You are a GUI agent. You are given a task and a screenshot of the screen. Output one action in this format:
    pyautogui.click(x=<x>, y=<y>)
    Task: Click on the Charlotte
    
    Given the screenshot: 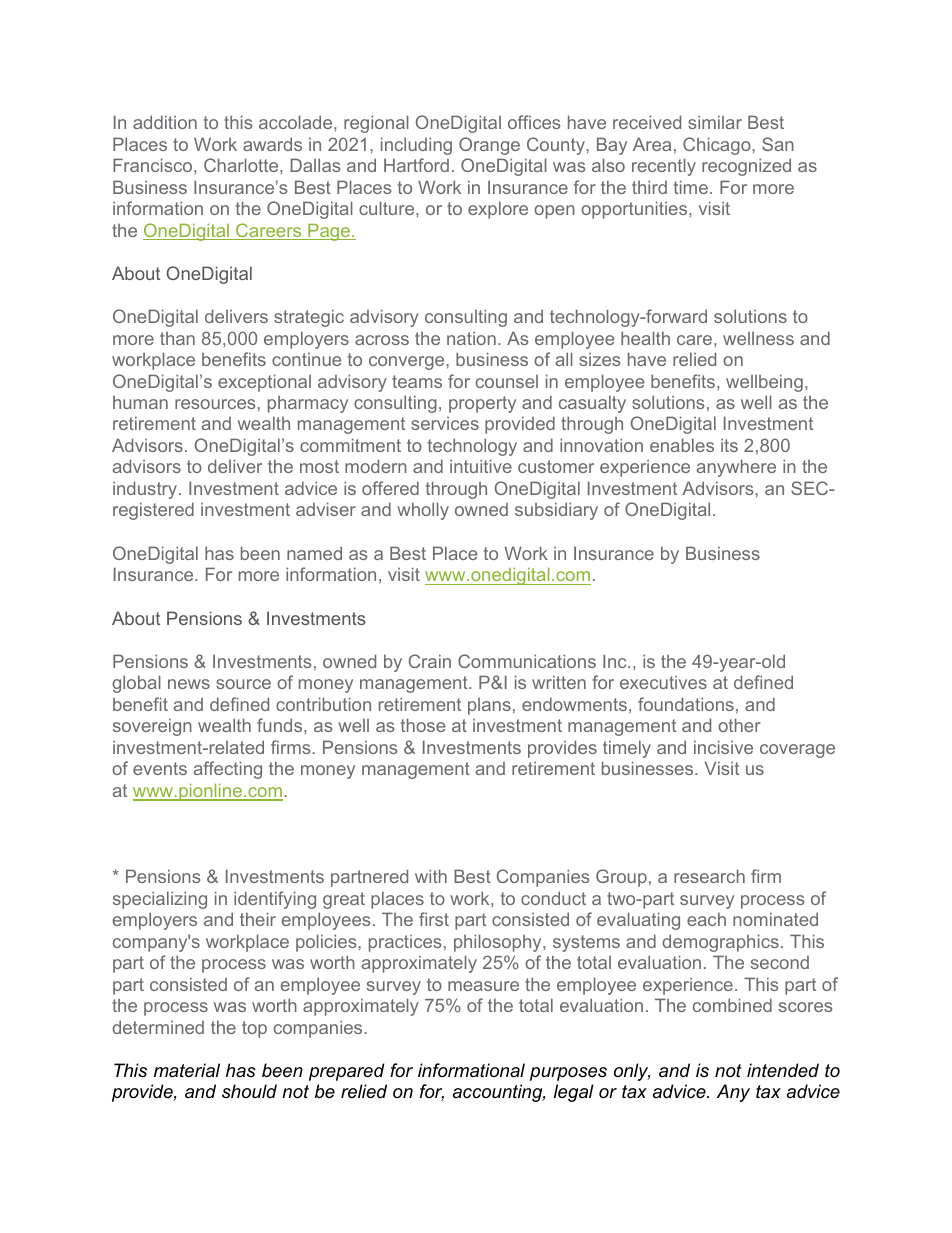 What is the action you would take?
    pyautogui.click(x=242, y=165)
